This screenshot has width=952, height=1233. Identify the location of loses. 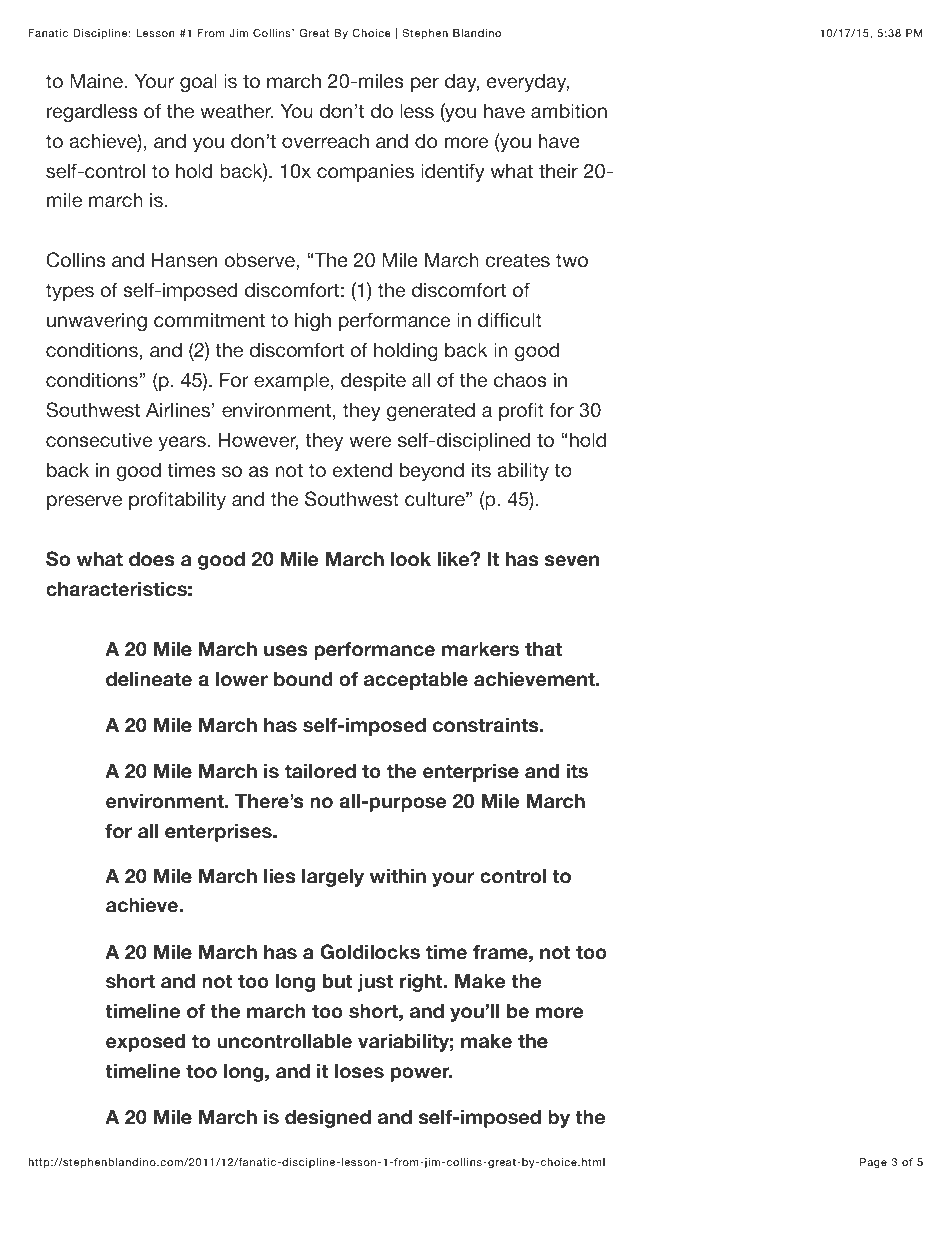
(359, 1071).
